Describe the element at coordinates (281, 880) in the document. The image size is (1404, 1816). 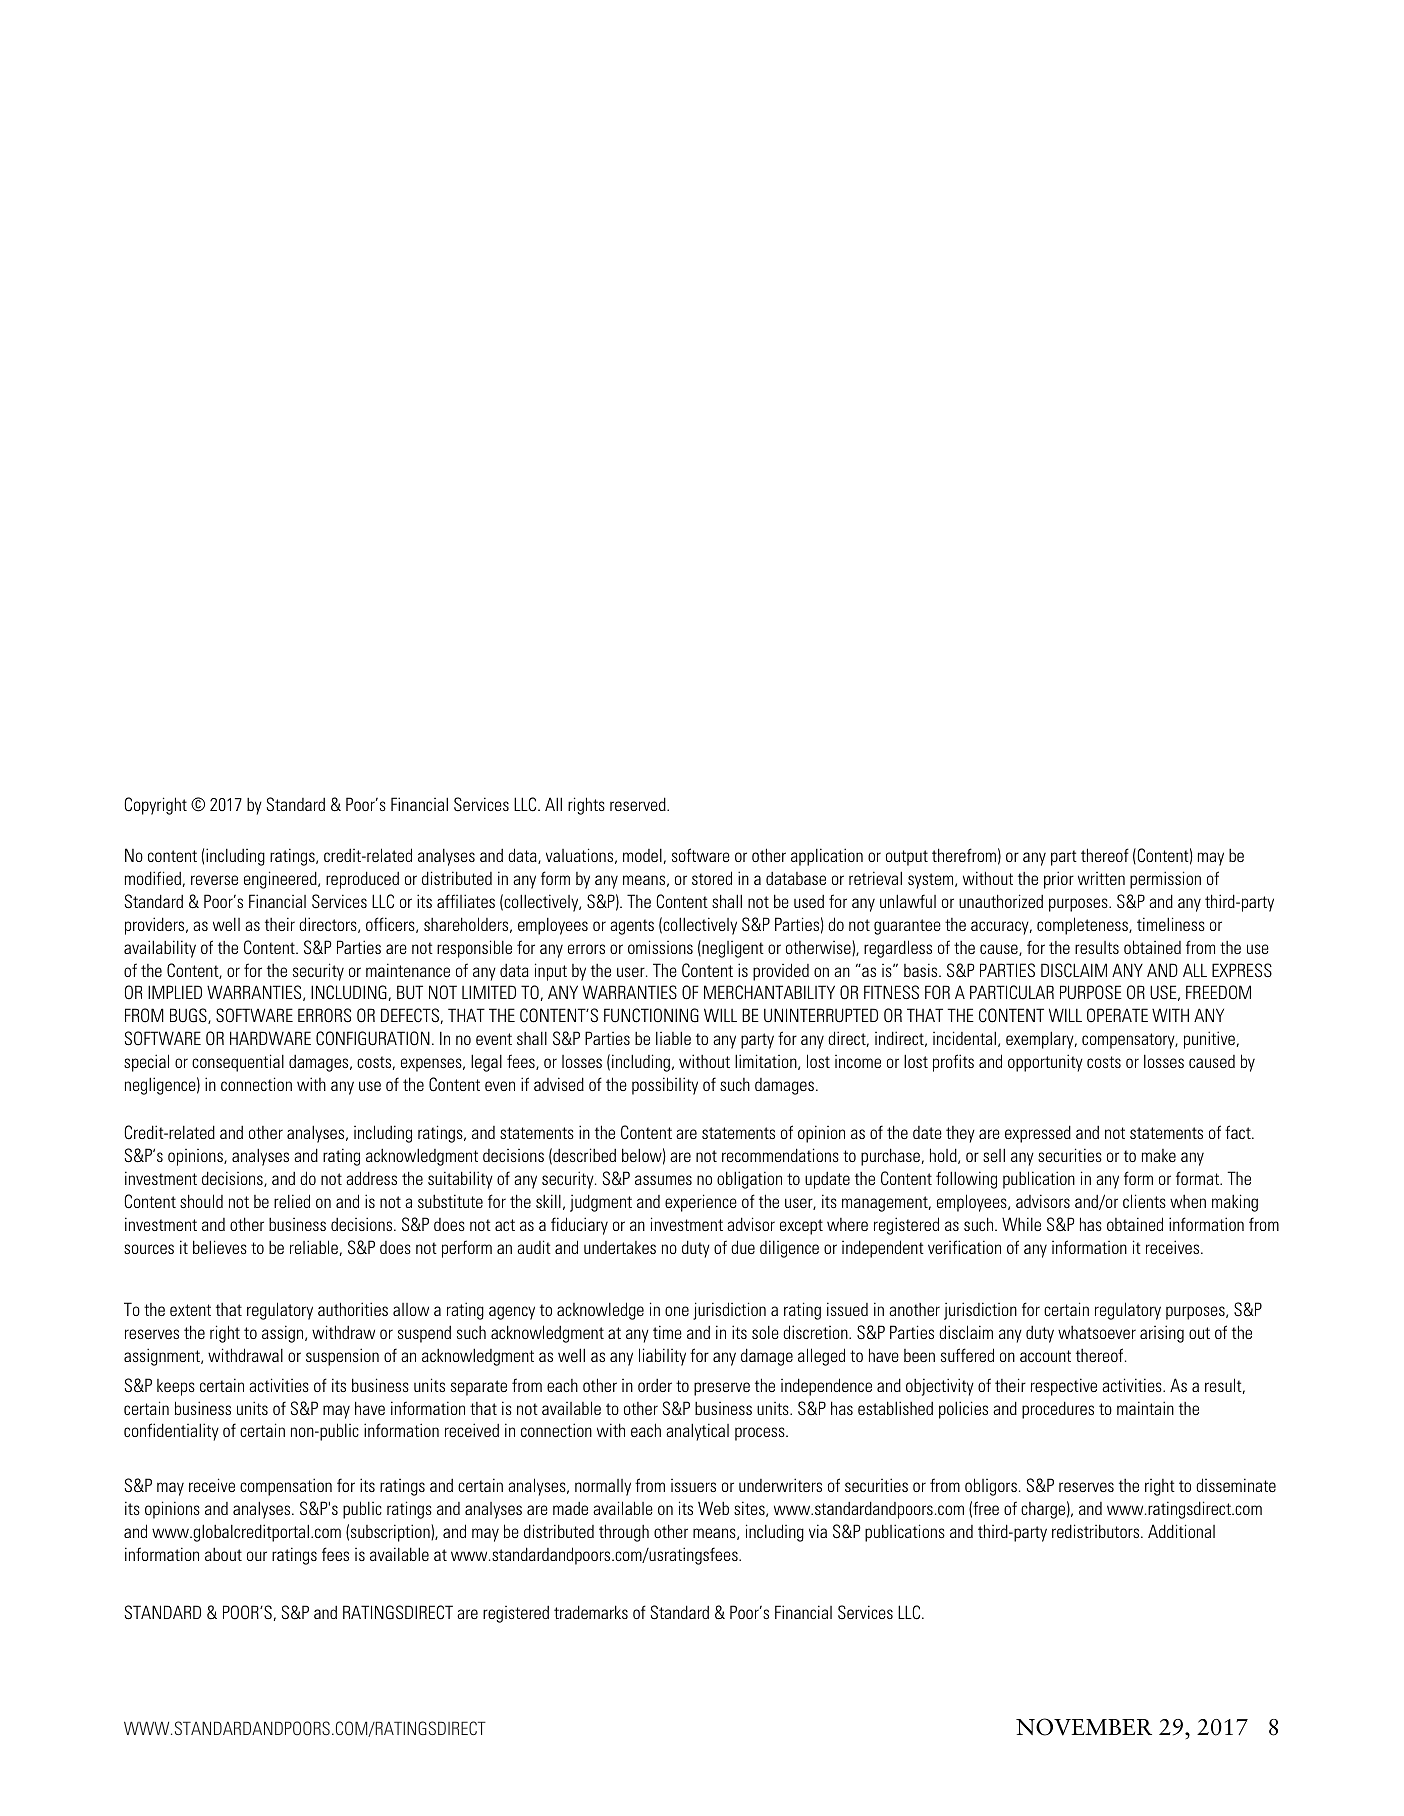
I see `engineered` at that location.
